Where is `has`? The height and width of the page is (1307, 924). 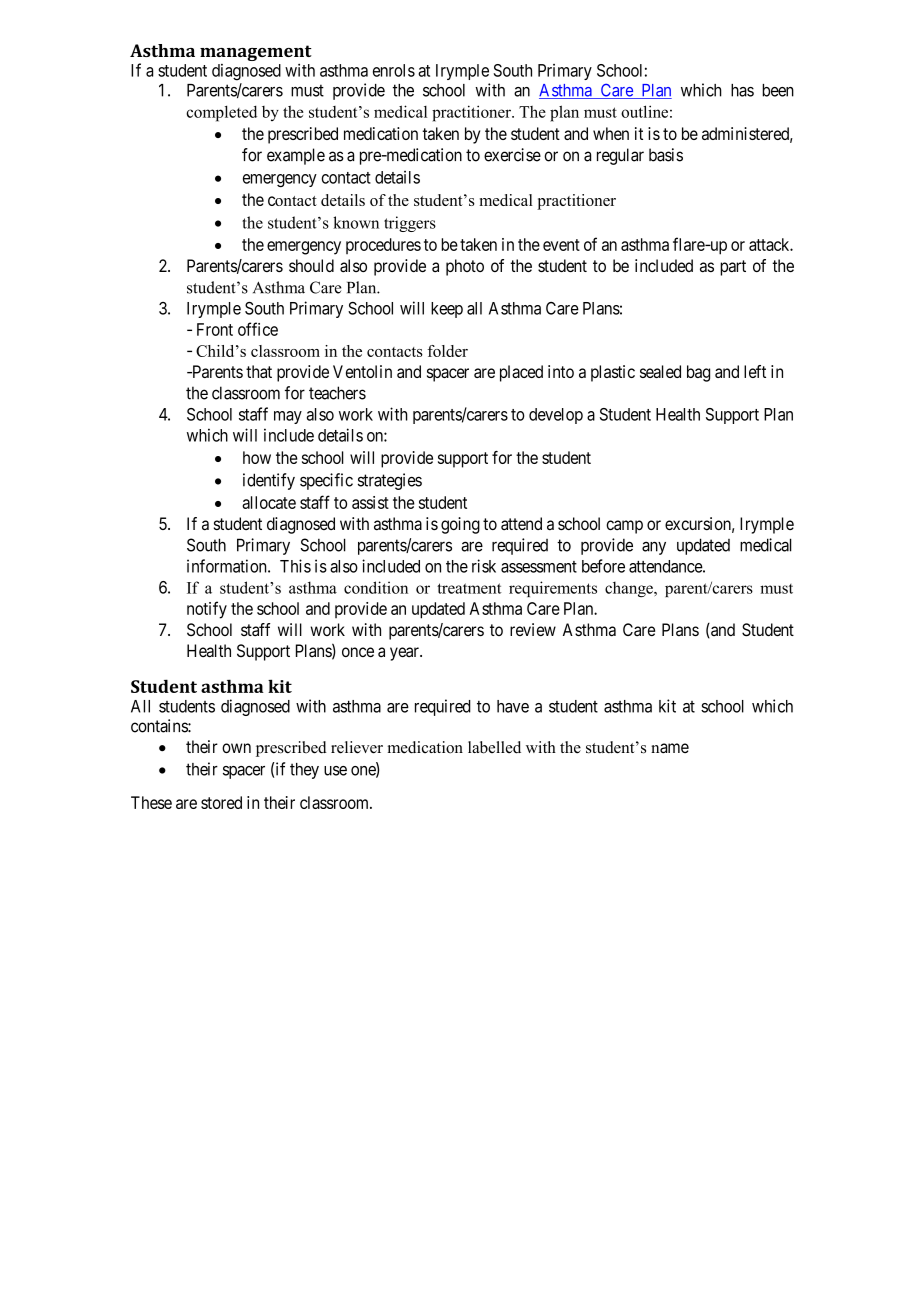 has is located at coordinates (742, 90).
